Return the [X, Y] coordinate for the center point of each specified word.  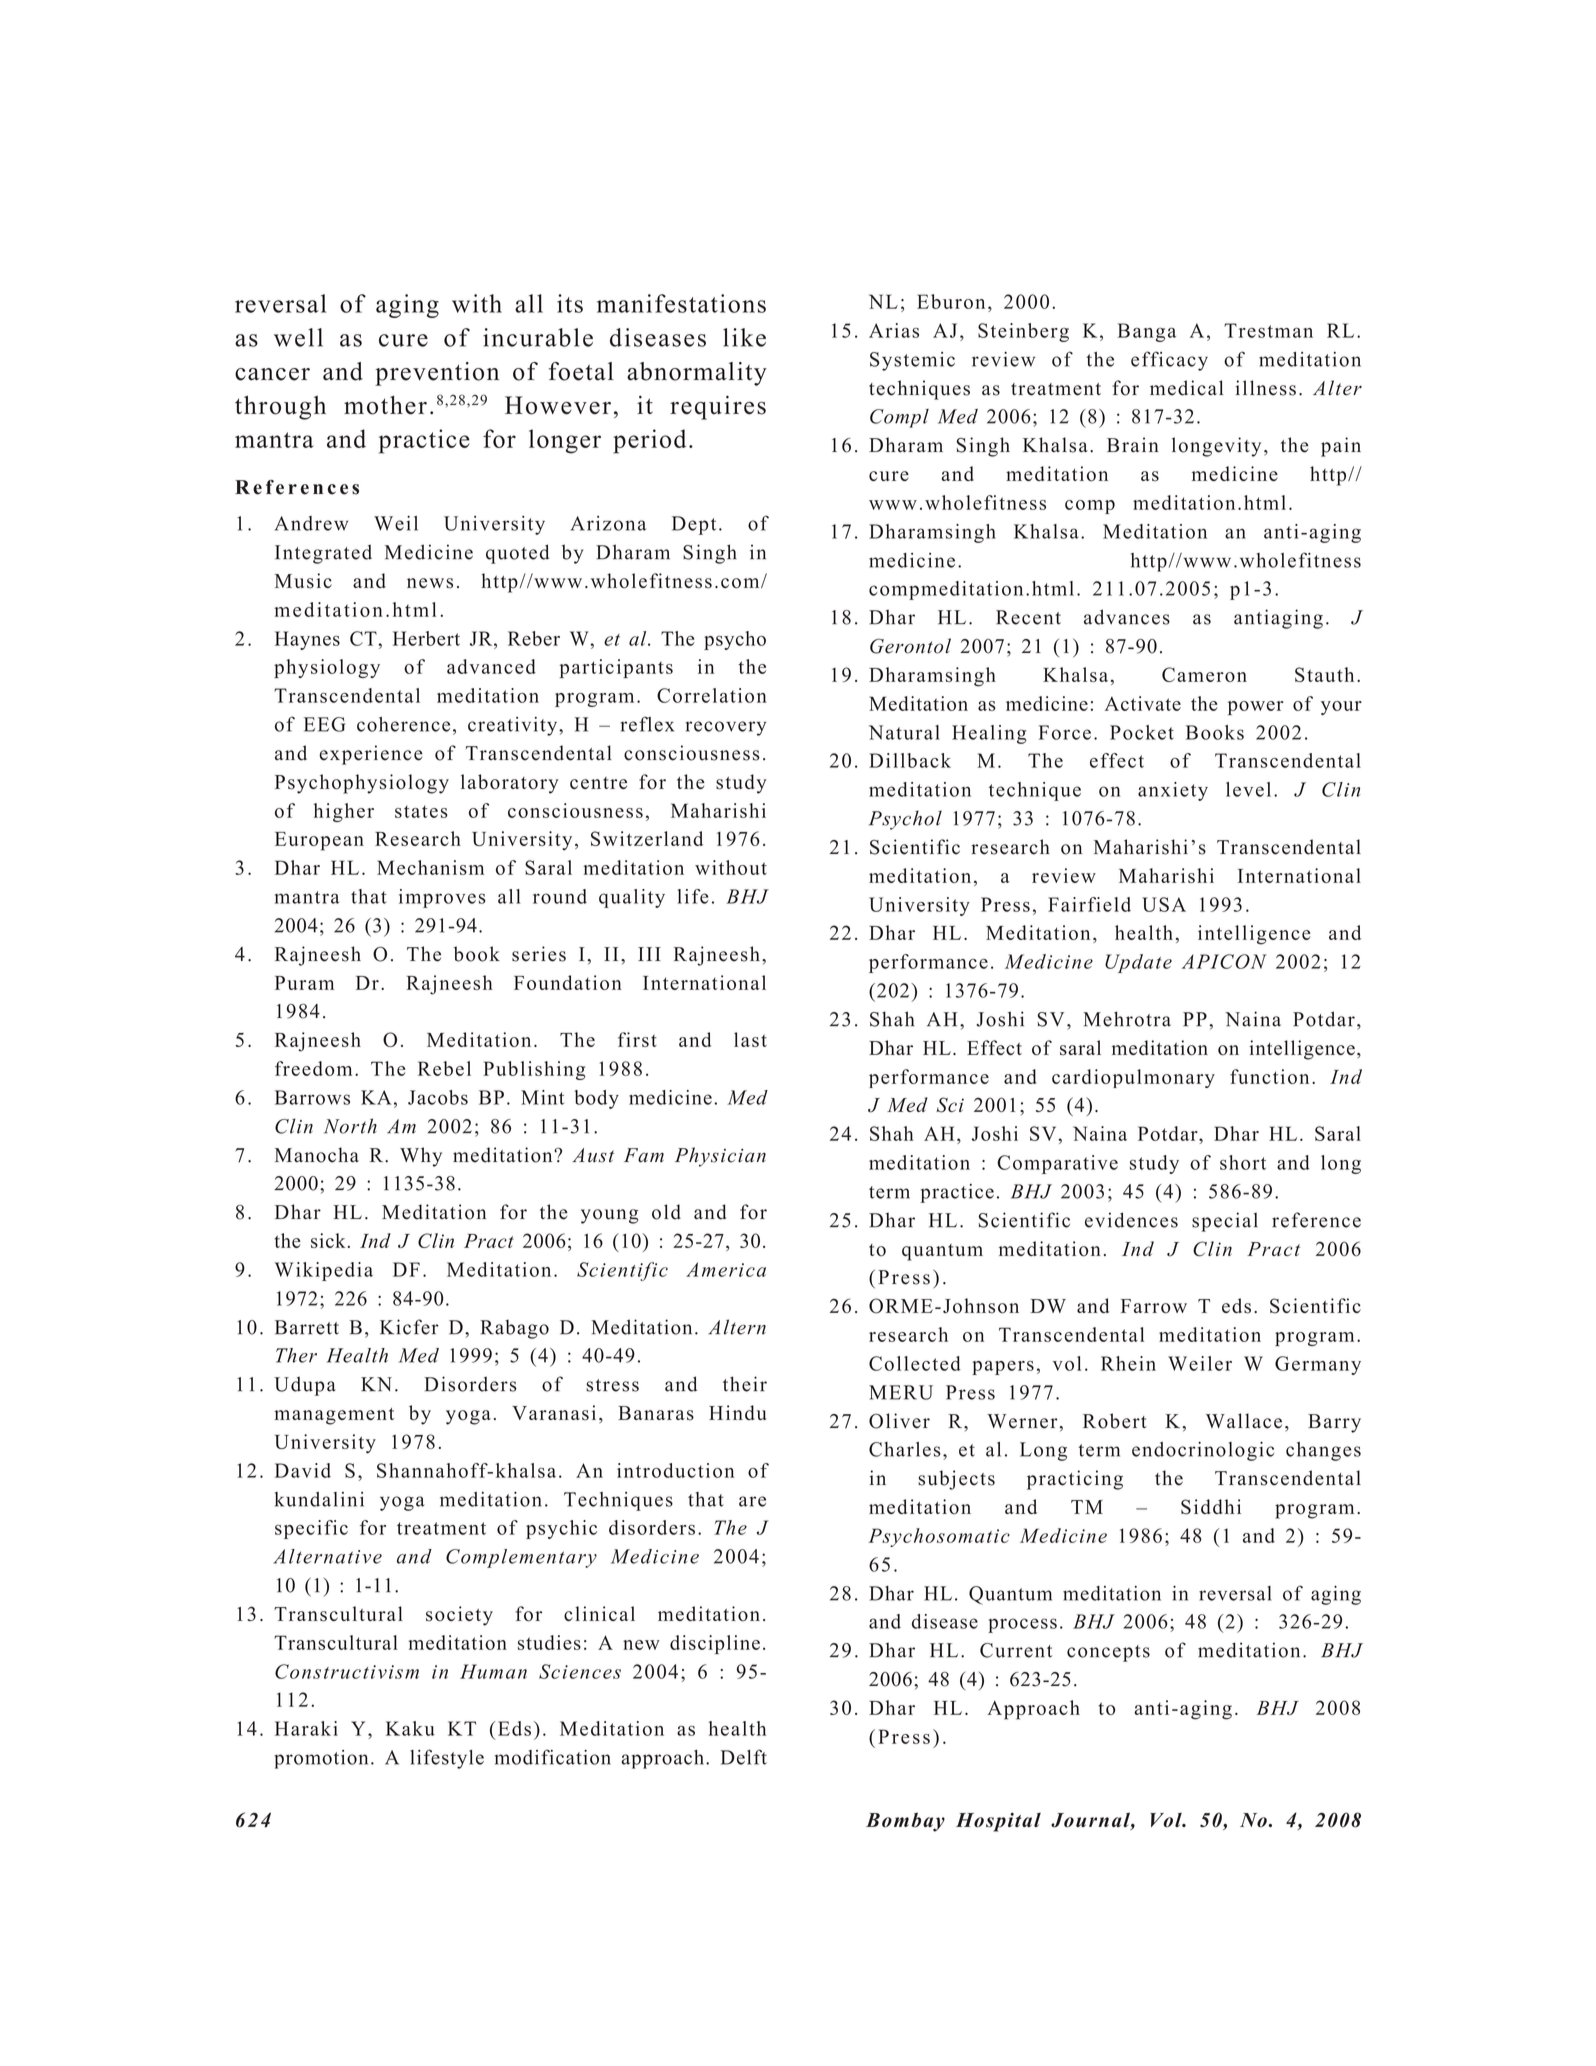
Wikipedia [324, 1271]
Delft [744, 1757]
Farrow [1154, 1306]
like [744, 337]
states [421, 811]
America [726, 1269]
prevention [437, 374]
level [1248, 789]
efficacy [1169, 361]
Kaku [410, 1728]
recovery [725, 728]
